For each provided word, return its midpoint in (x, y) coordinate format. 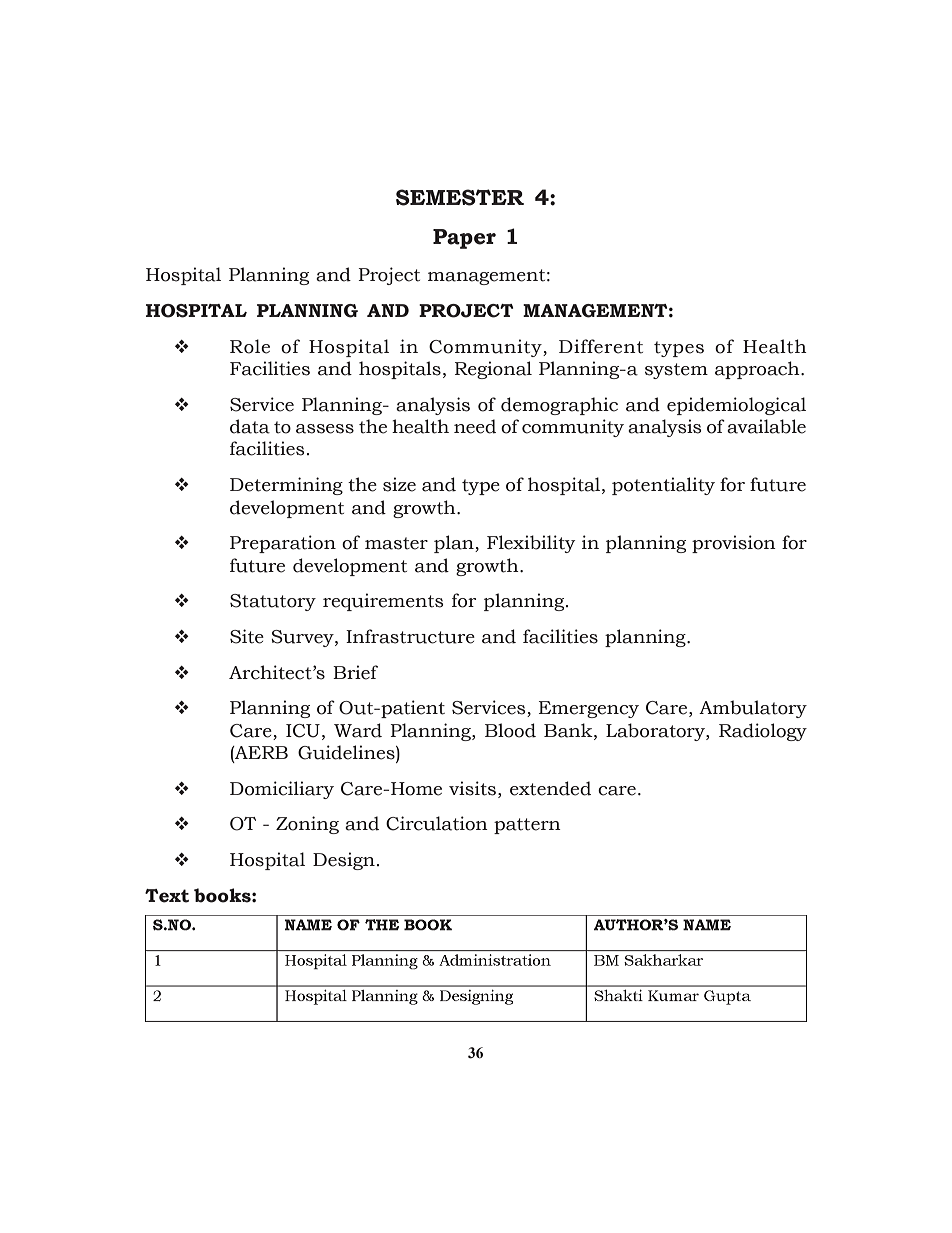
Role (250, 346)
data (250, 426)
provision (734, 544)
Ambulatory (753, 709)
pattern (527, 826)
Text (167, 896)
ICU (303, 731)
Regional (493, 370)
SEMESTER (460, 197)
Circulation (437, 823)
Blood (510, 730)
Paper (464, 239)
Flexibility (531, 544)
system (676, 371)
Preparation (283, 544)
